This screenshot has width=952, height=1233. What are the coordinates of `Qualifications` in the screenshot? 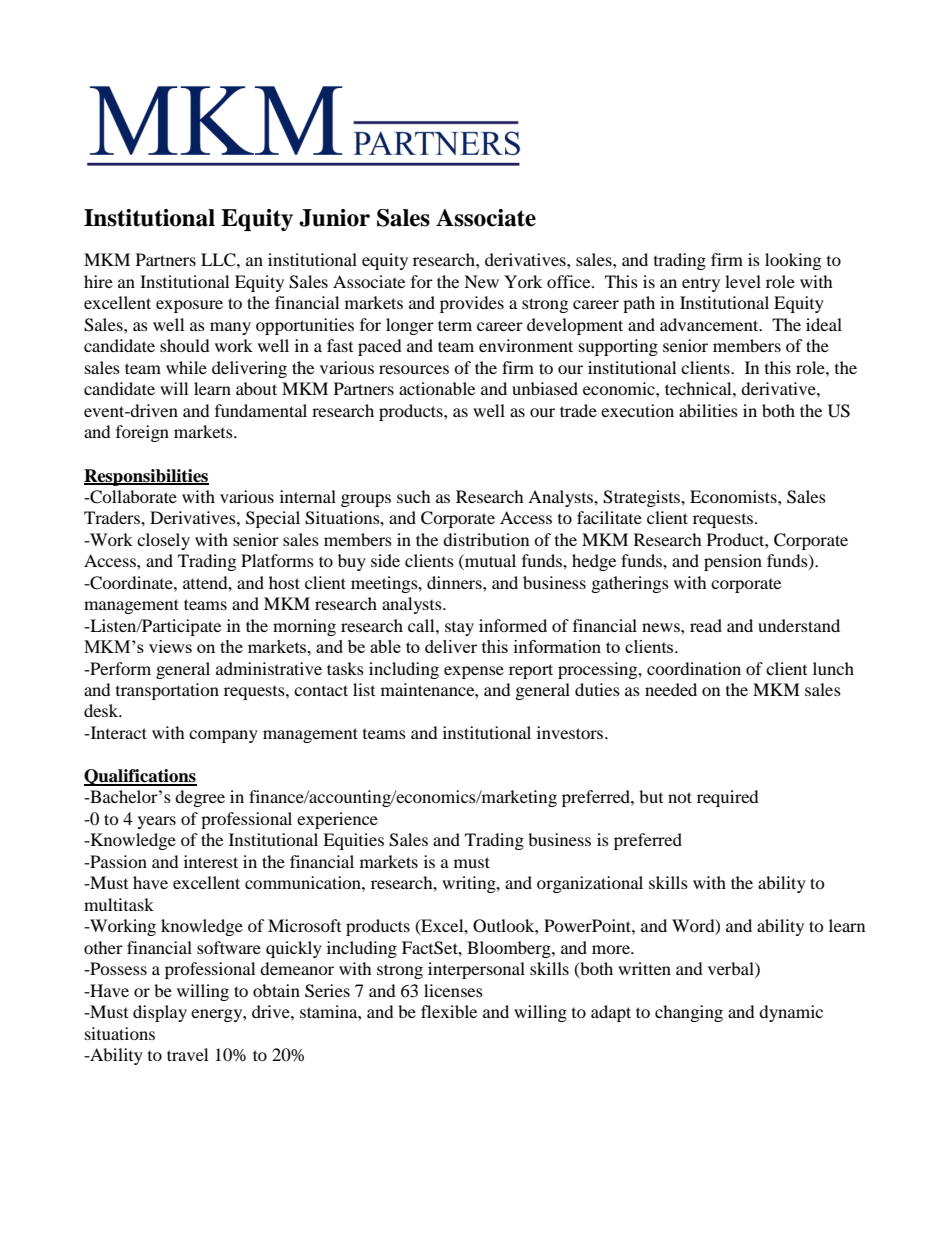 It's located at (140, 777).
